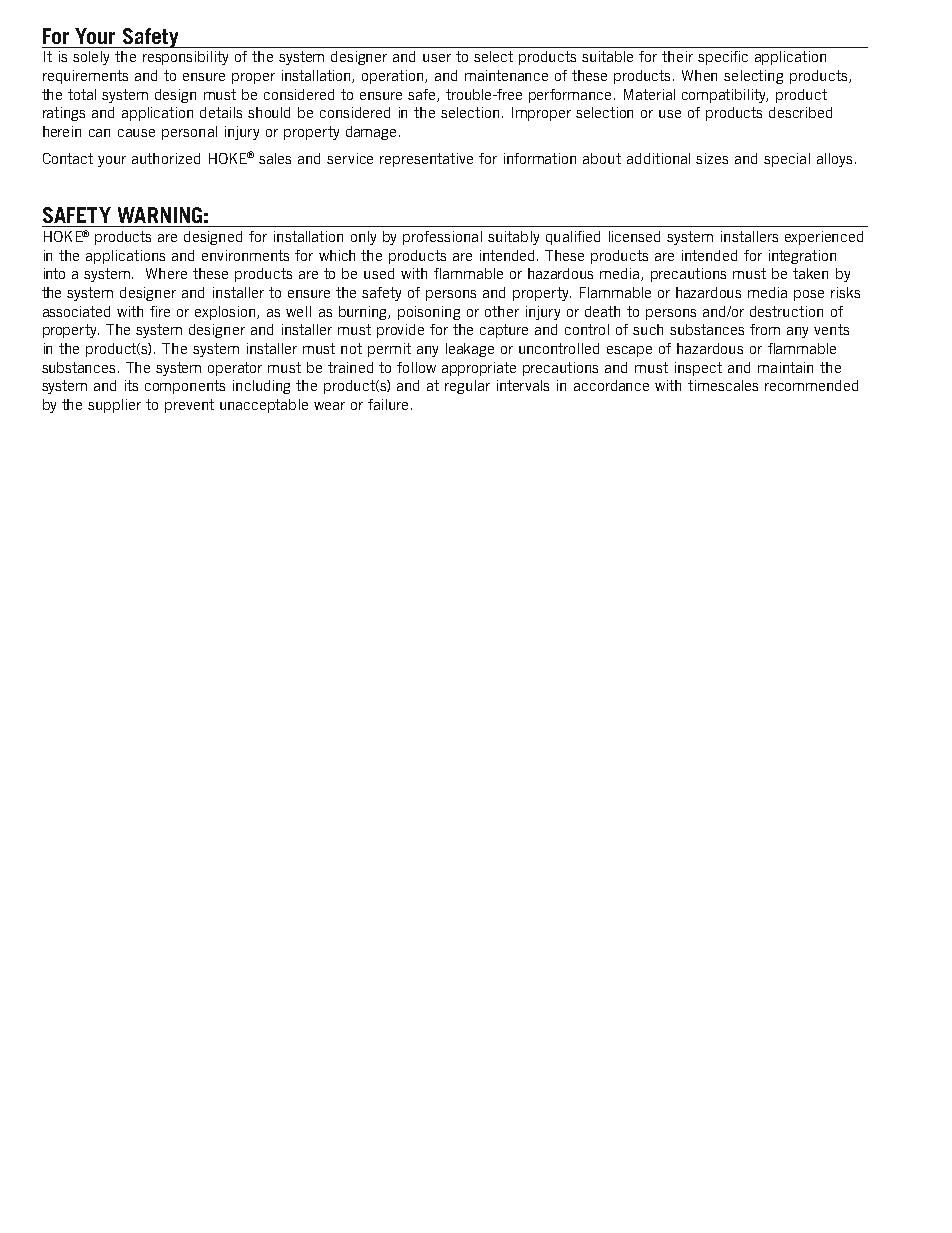  I want to click on used, so click(379, 273).
